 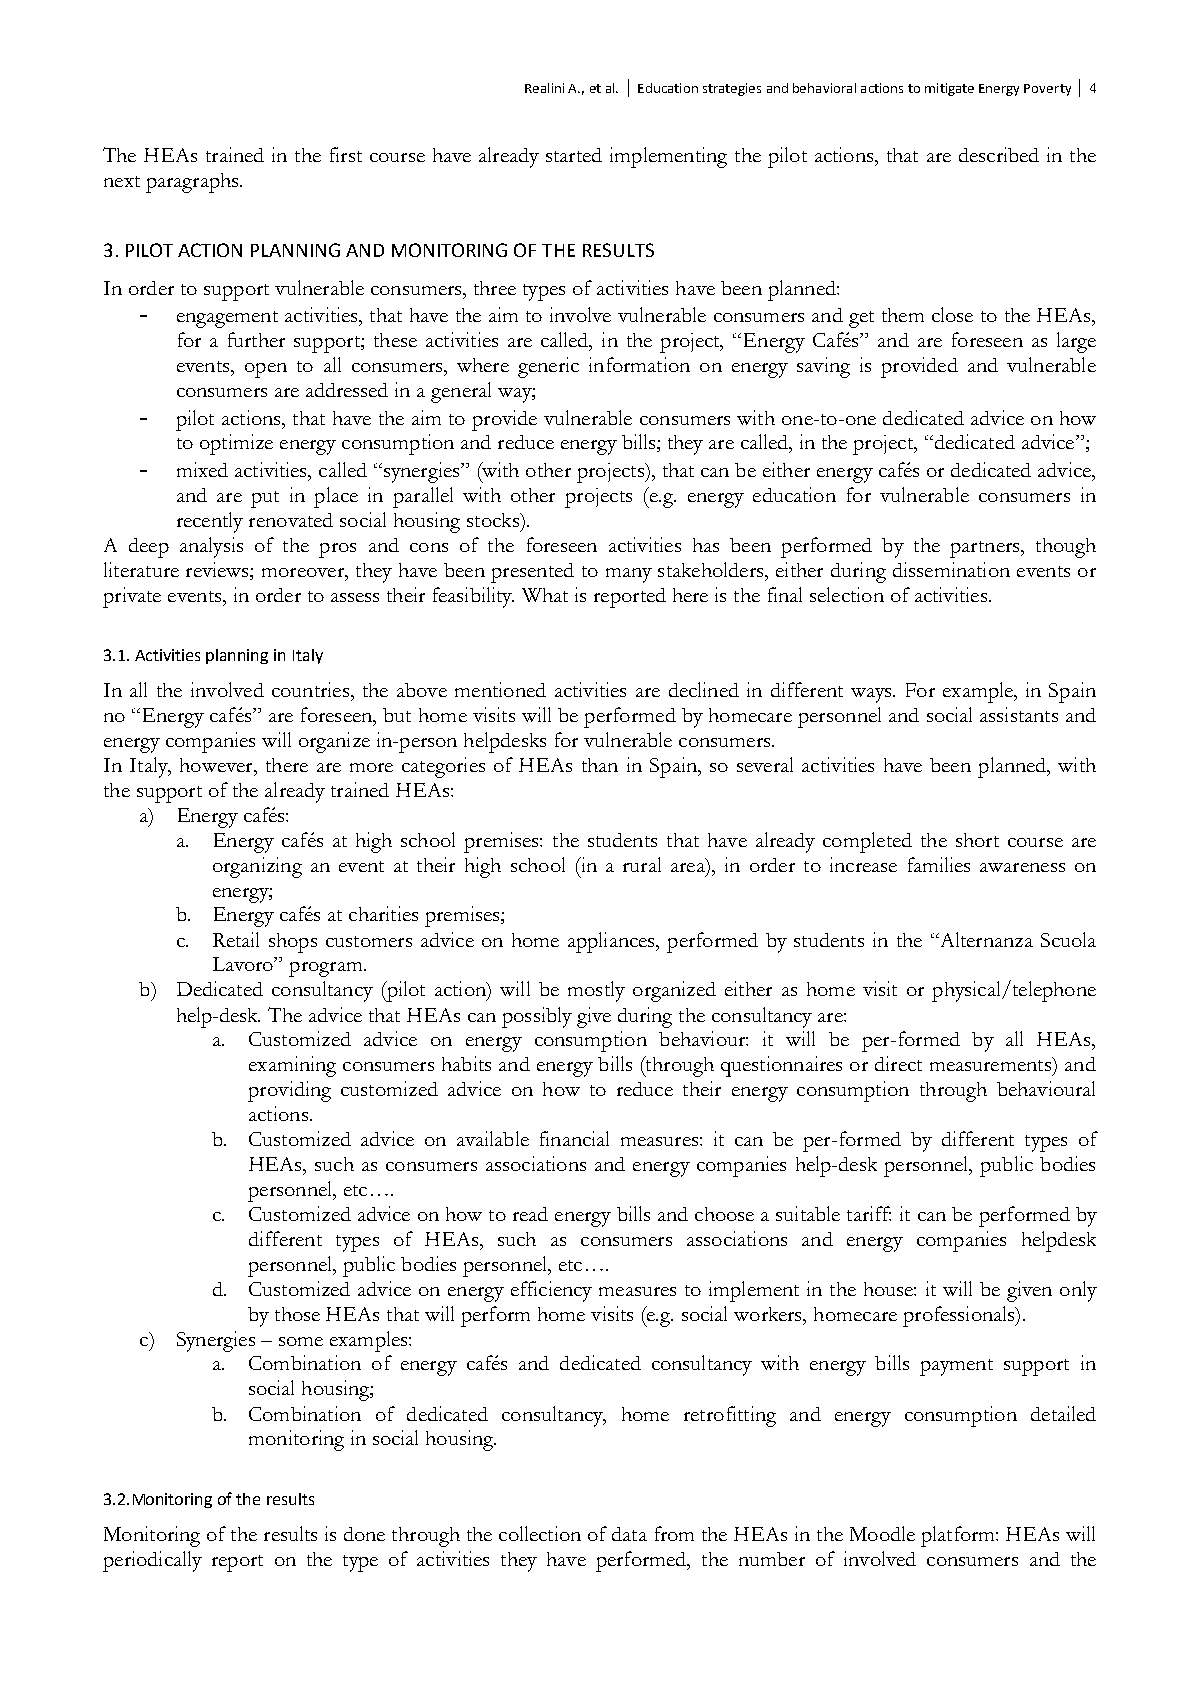 I want to click on started, so click(x=574, y=155).
